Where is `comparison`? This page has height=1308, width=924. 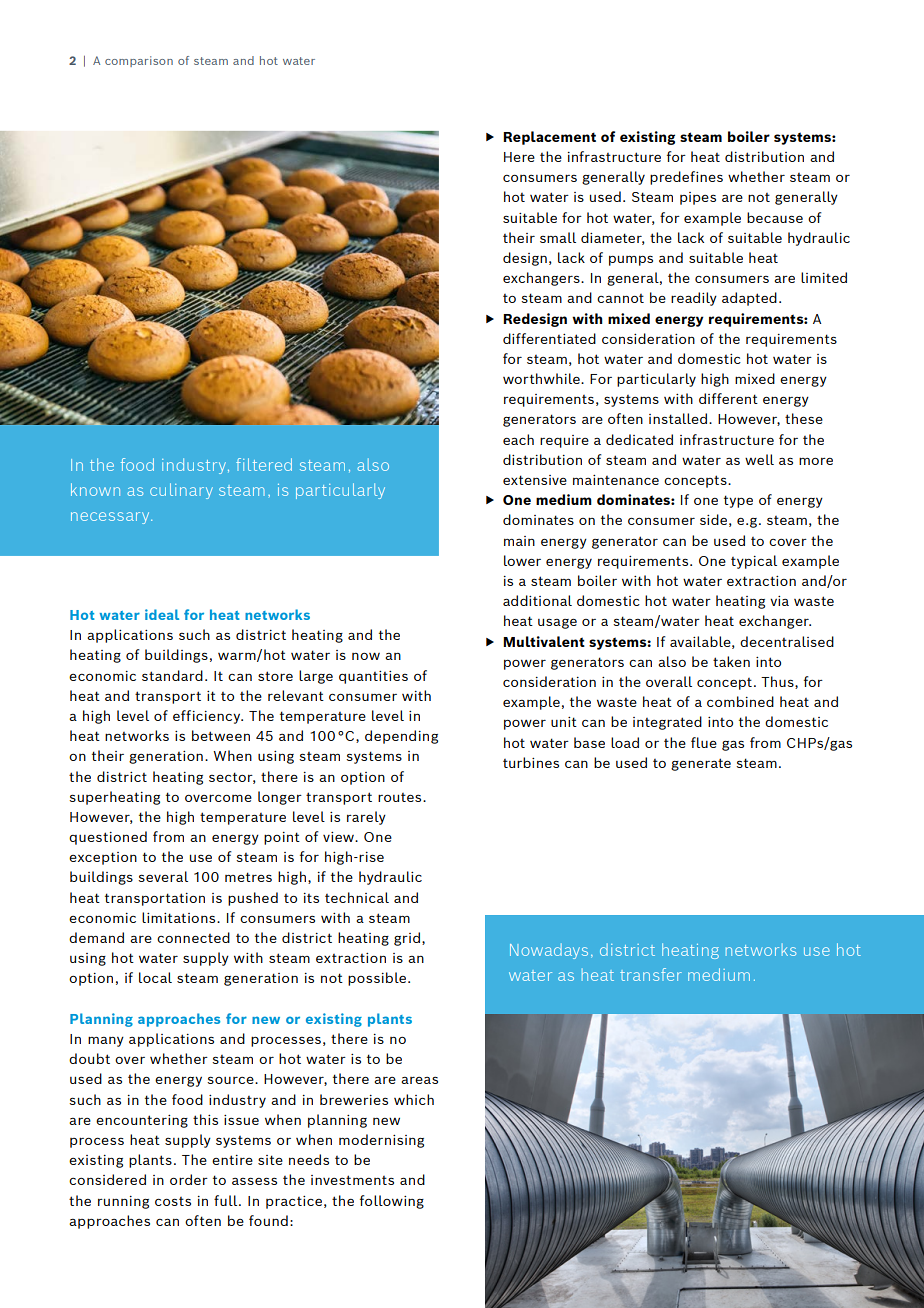 comparison is located at coordinates (139, 61).
